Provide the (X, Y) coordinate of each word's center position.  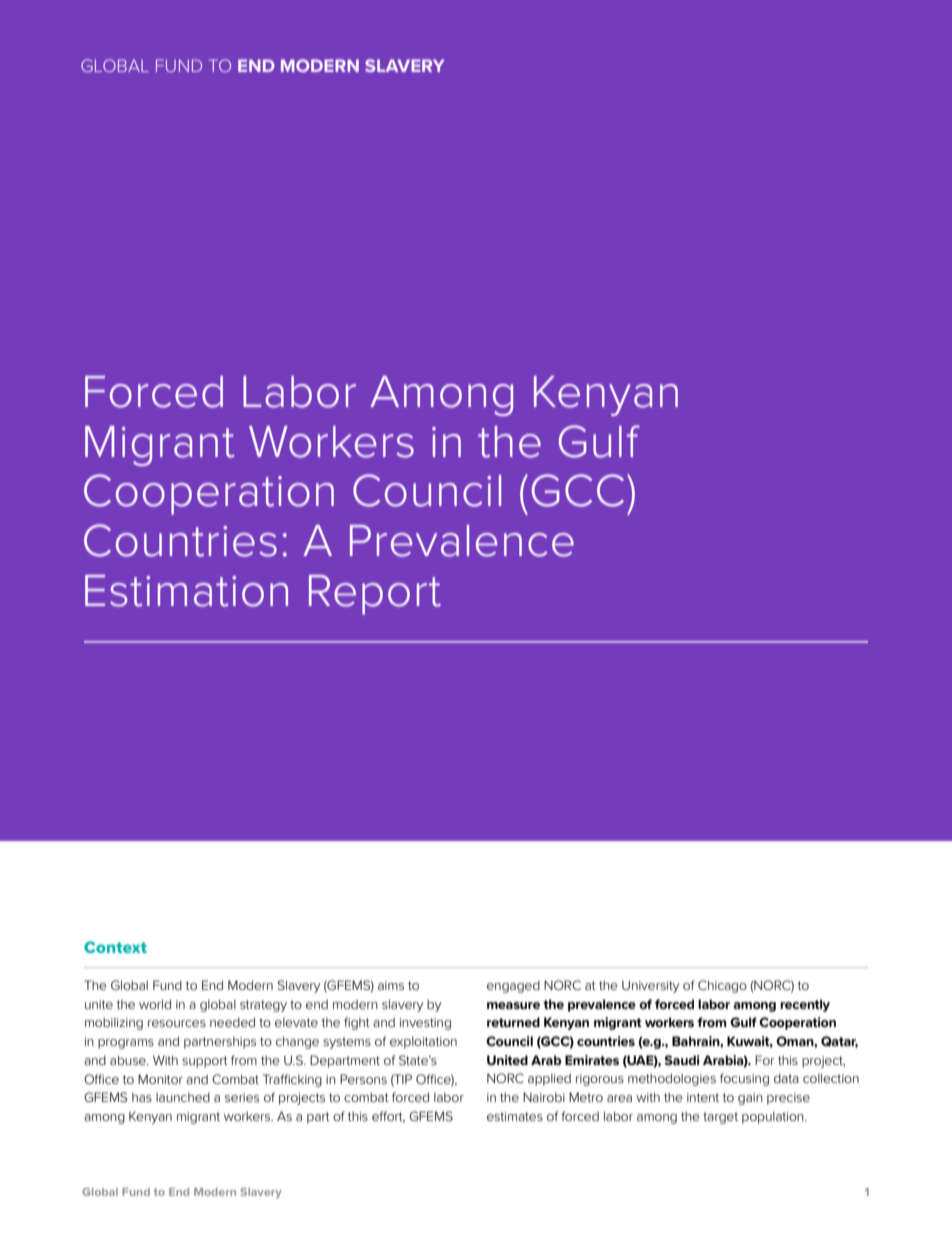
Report (375, 595)
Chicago (722, 986)
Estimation (186, 591)
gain (750, 1099)
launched (183, 1097)
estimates (515, 1116)
